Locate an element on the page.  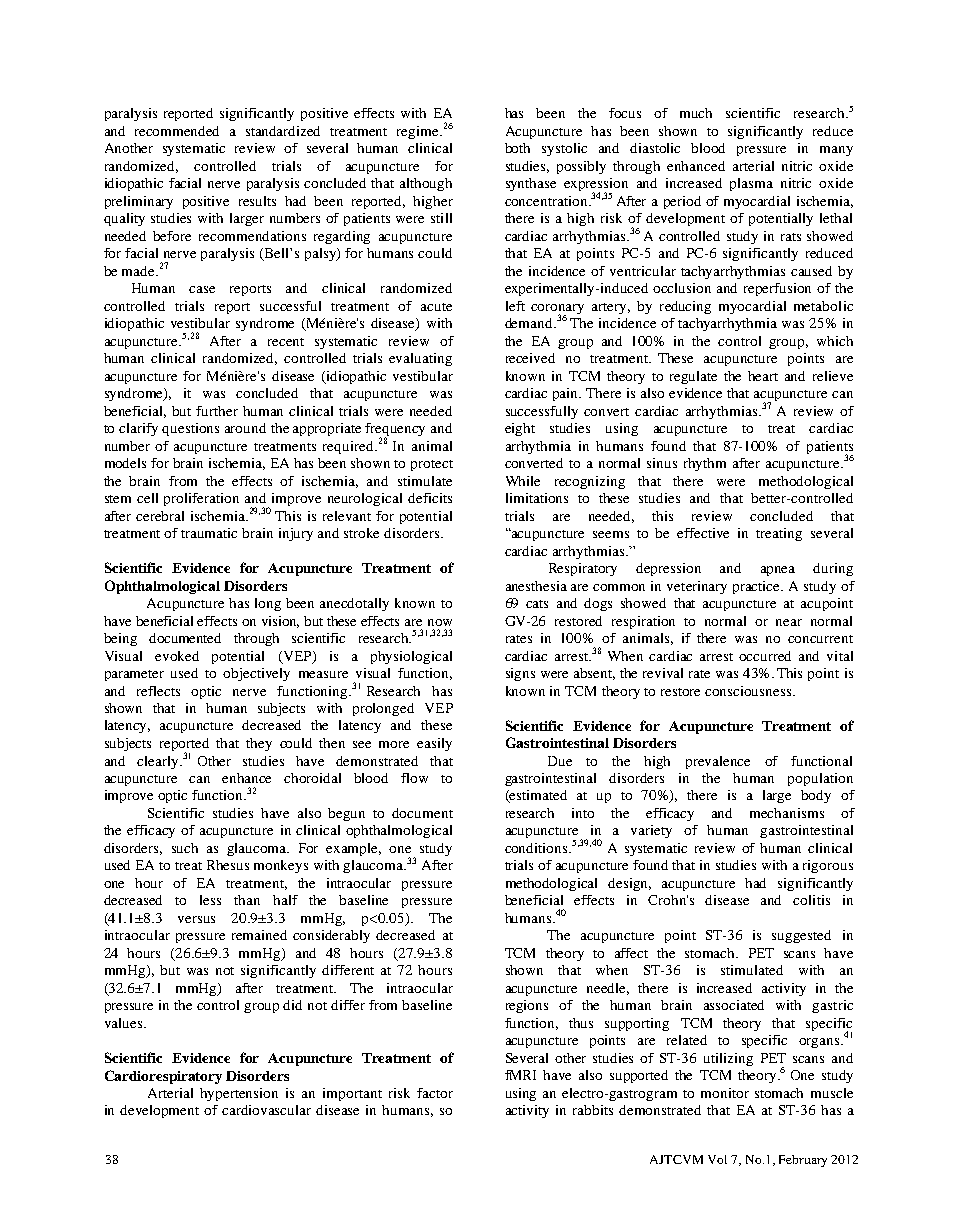
While is located at coordinates (523, 481).
